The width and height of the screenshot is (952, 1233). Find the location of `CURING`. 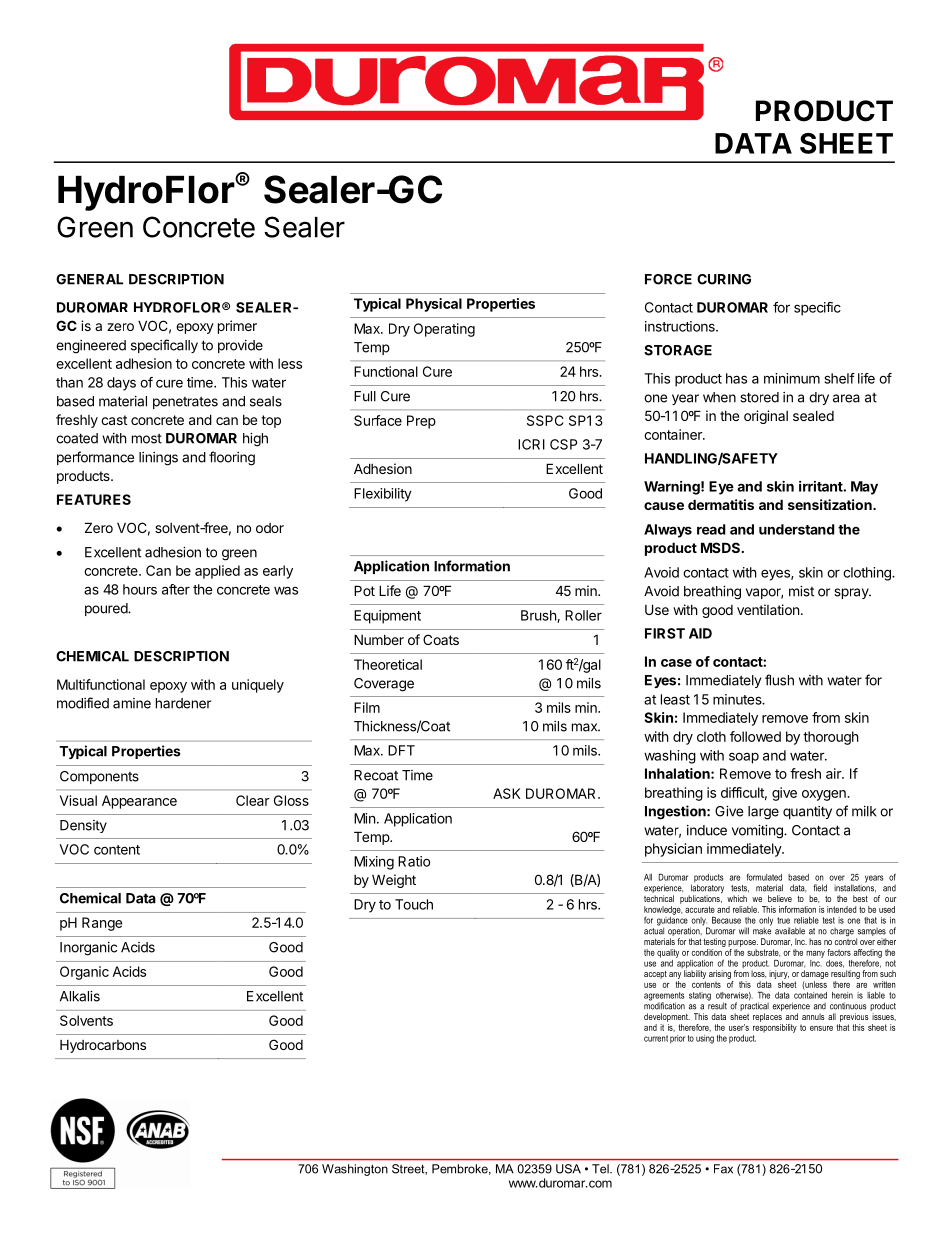

CURING is located at coordinates (724, 279).
